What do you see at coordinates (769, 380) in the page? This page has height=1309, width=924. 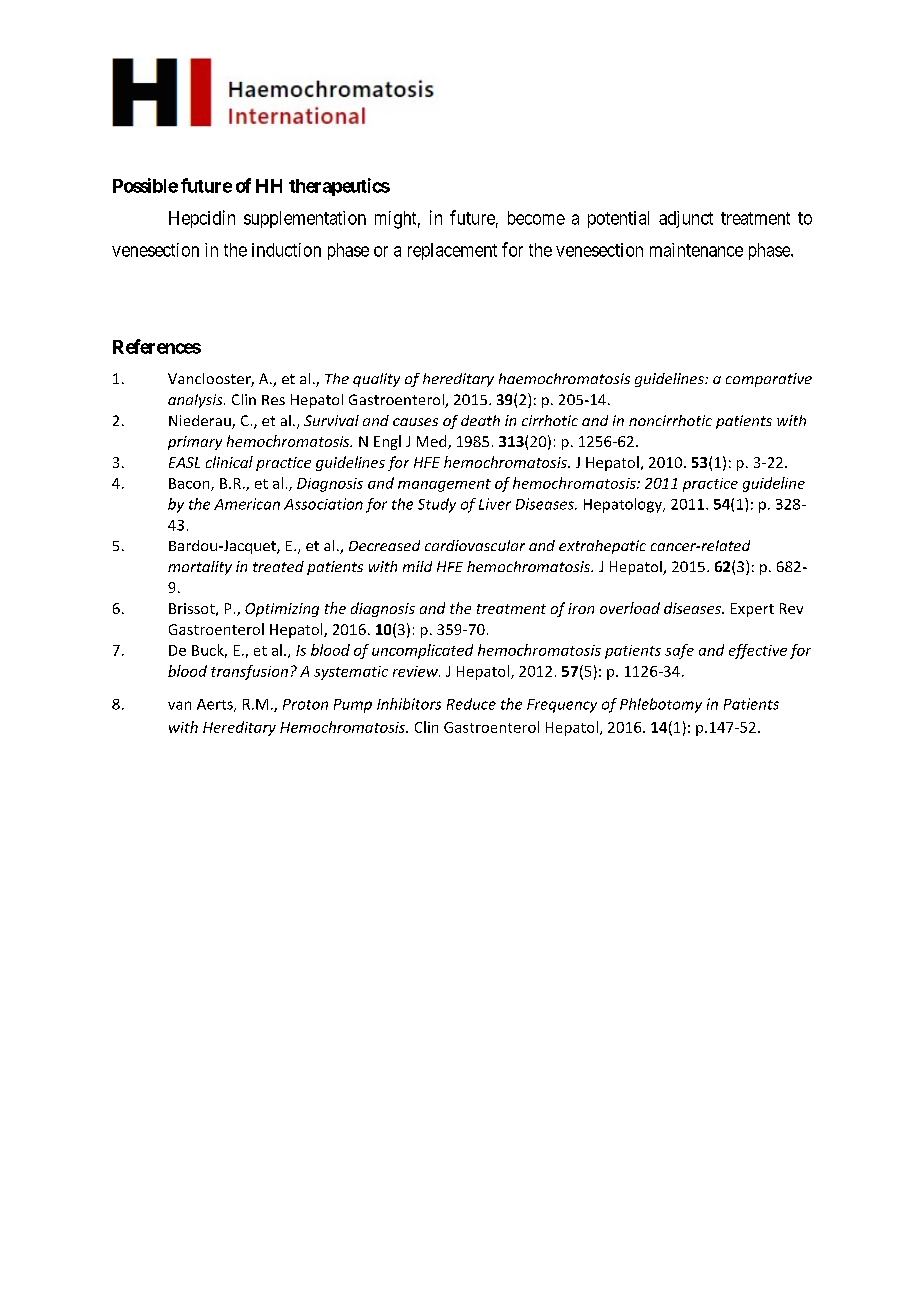 I see `comparative` at bounding box center [769, 380].
